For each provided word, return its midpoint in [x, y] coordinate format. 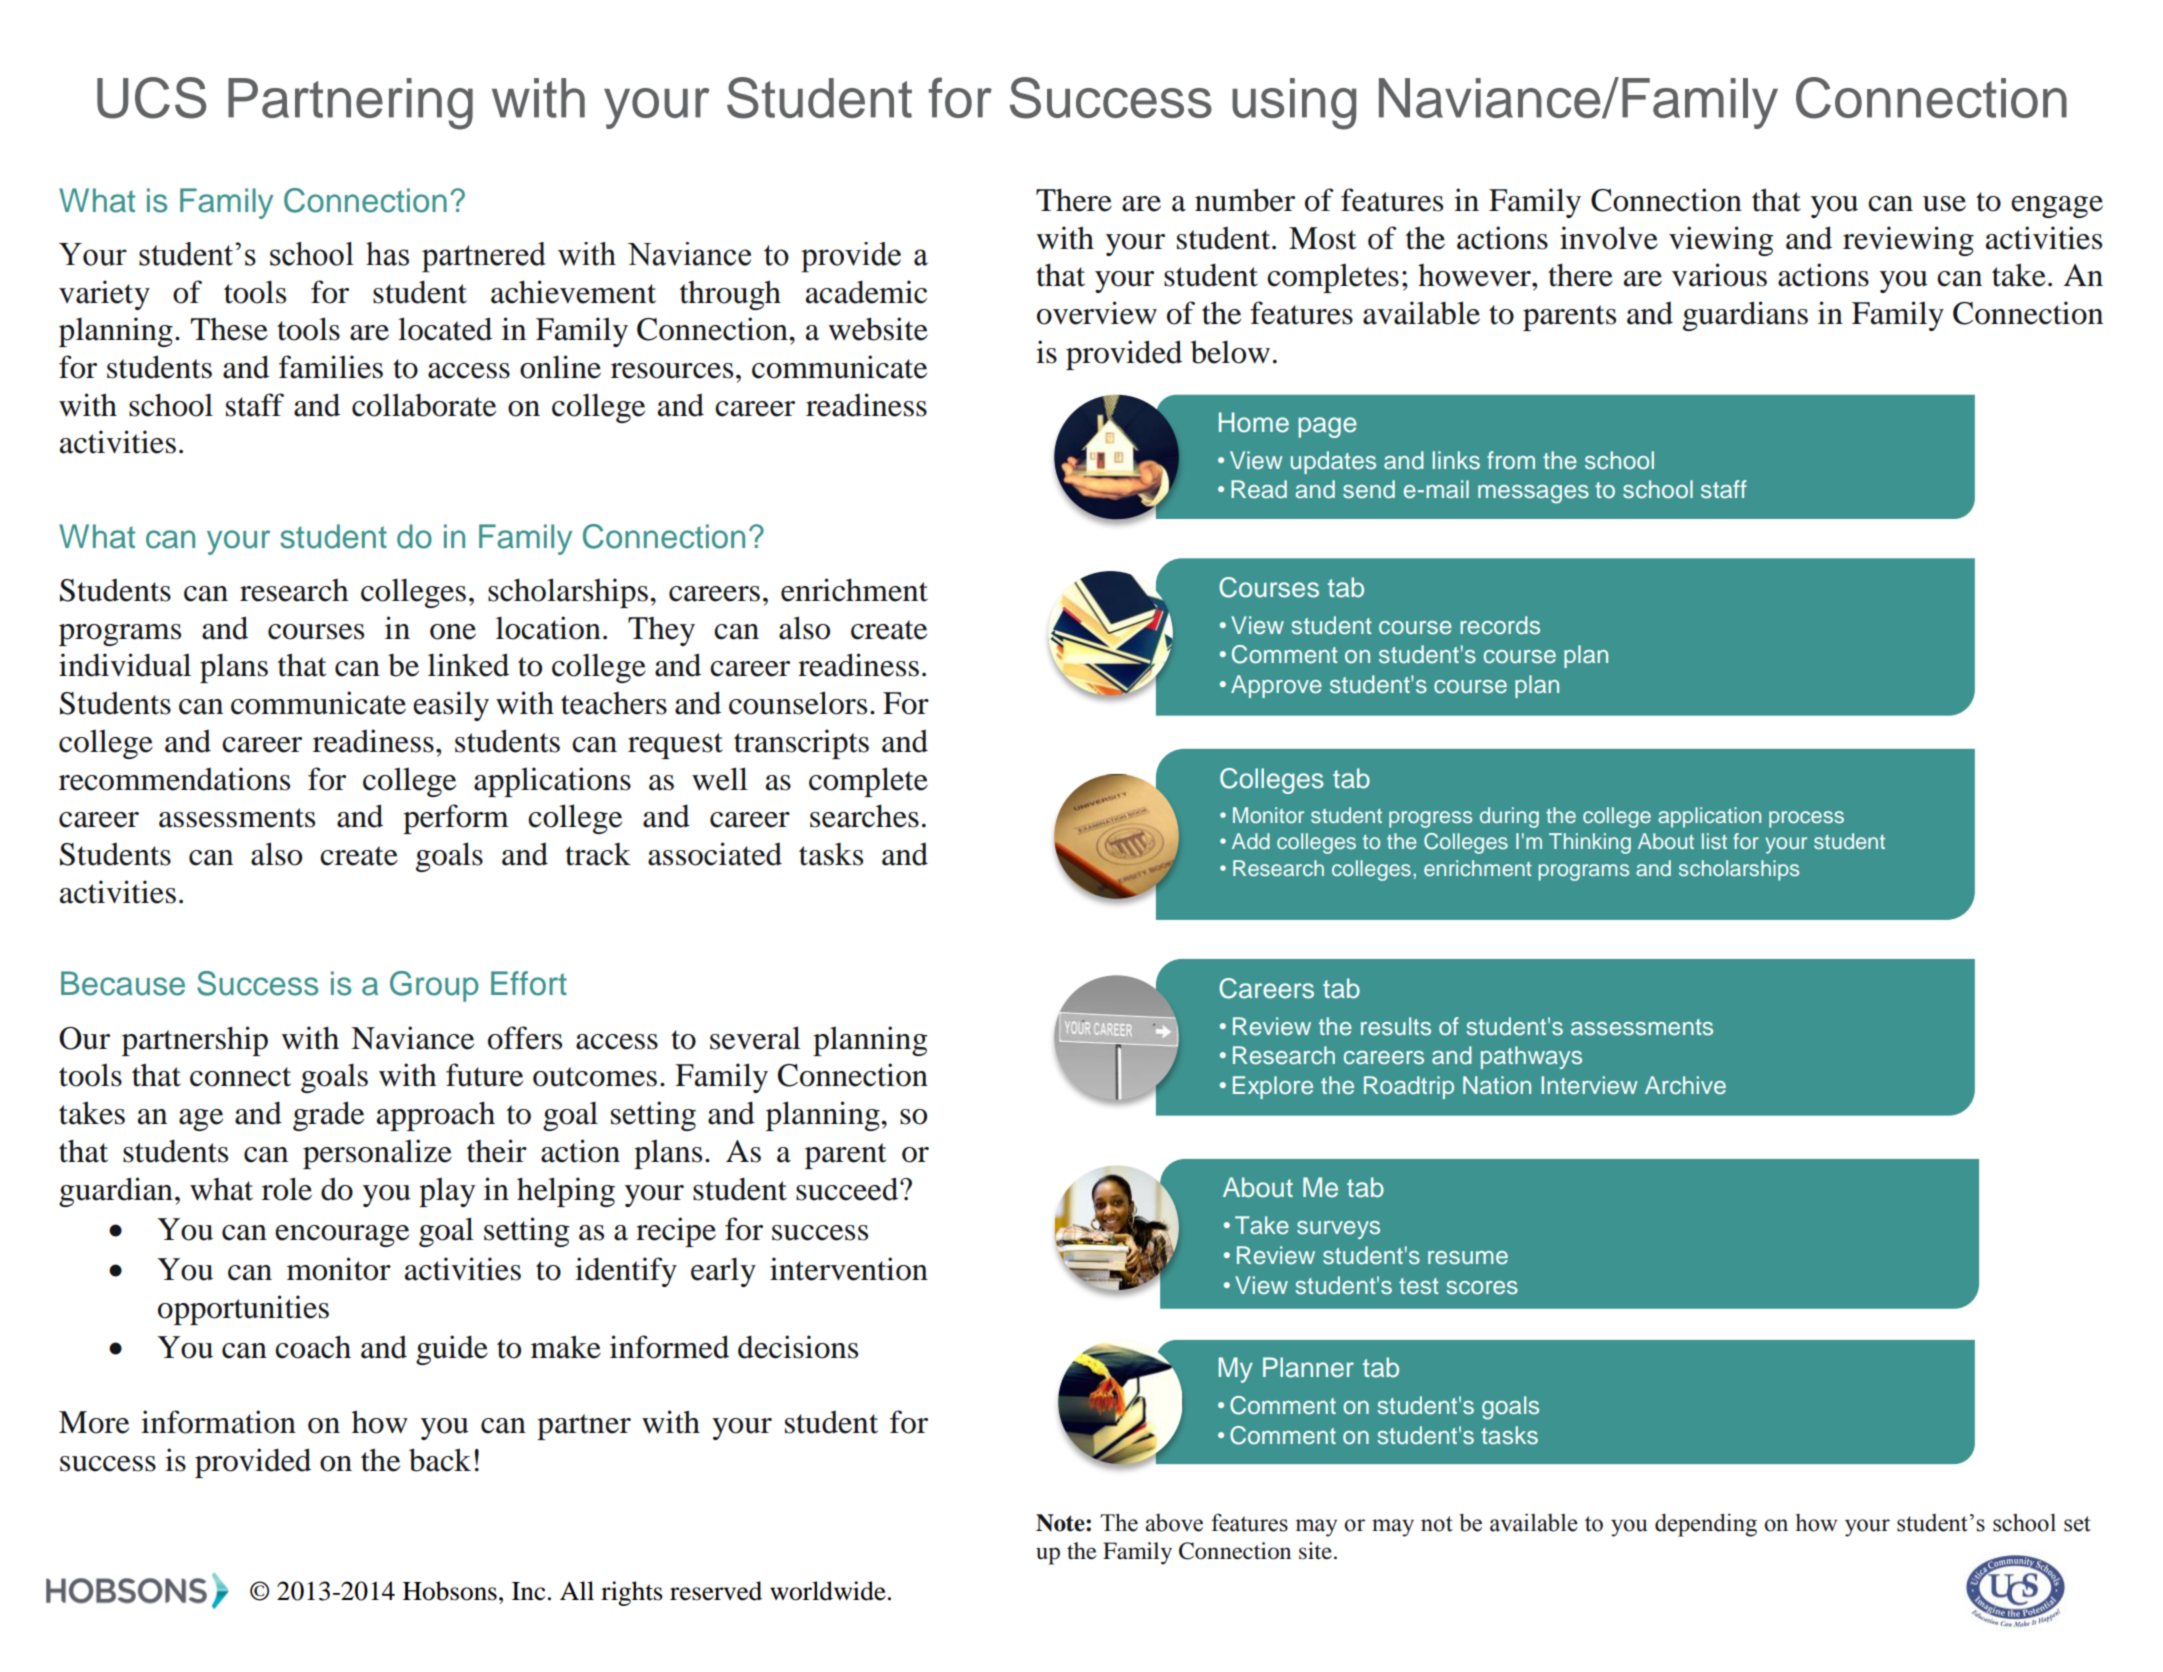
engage [2057, 207]
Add [1251, 841]
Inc [528, 1591]
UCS [151, 98]
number [1245, 200]
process [1806, 819]
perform [456, 819]
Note [1061, 1523]
